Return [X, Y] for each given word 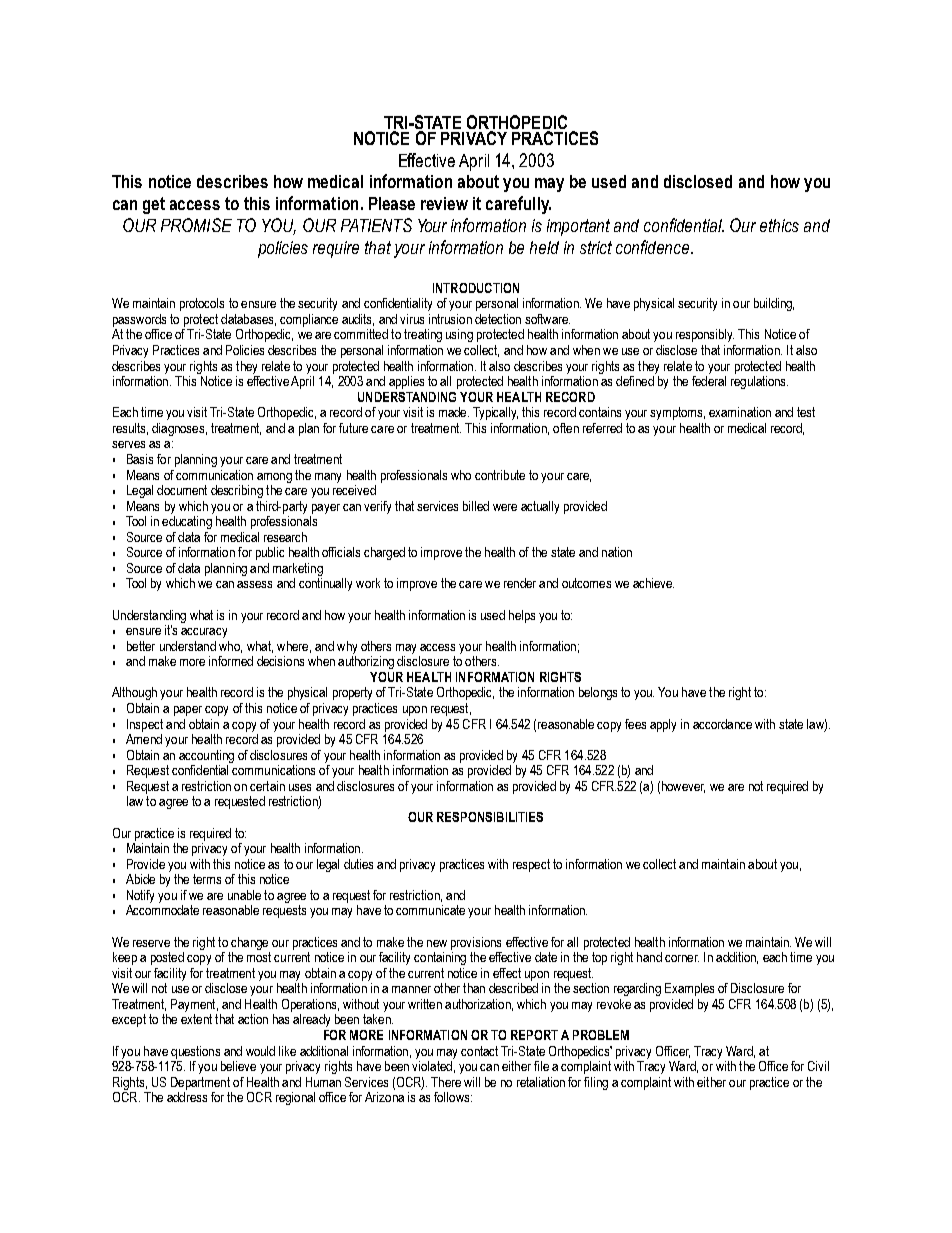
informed [231, 661]
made [454, 412]
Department [200, 1083]
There [446, 1082]
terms [207, 879]
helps [522, 616]
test [806, 412]
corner [682, 958]
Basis [140, 459]
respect [531, 865]
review [444, 203]
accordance [722, 724]
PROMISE [196, 225]
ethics [779, 225]
